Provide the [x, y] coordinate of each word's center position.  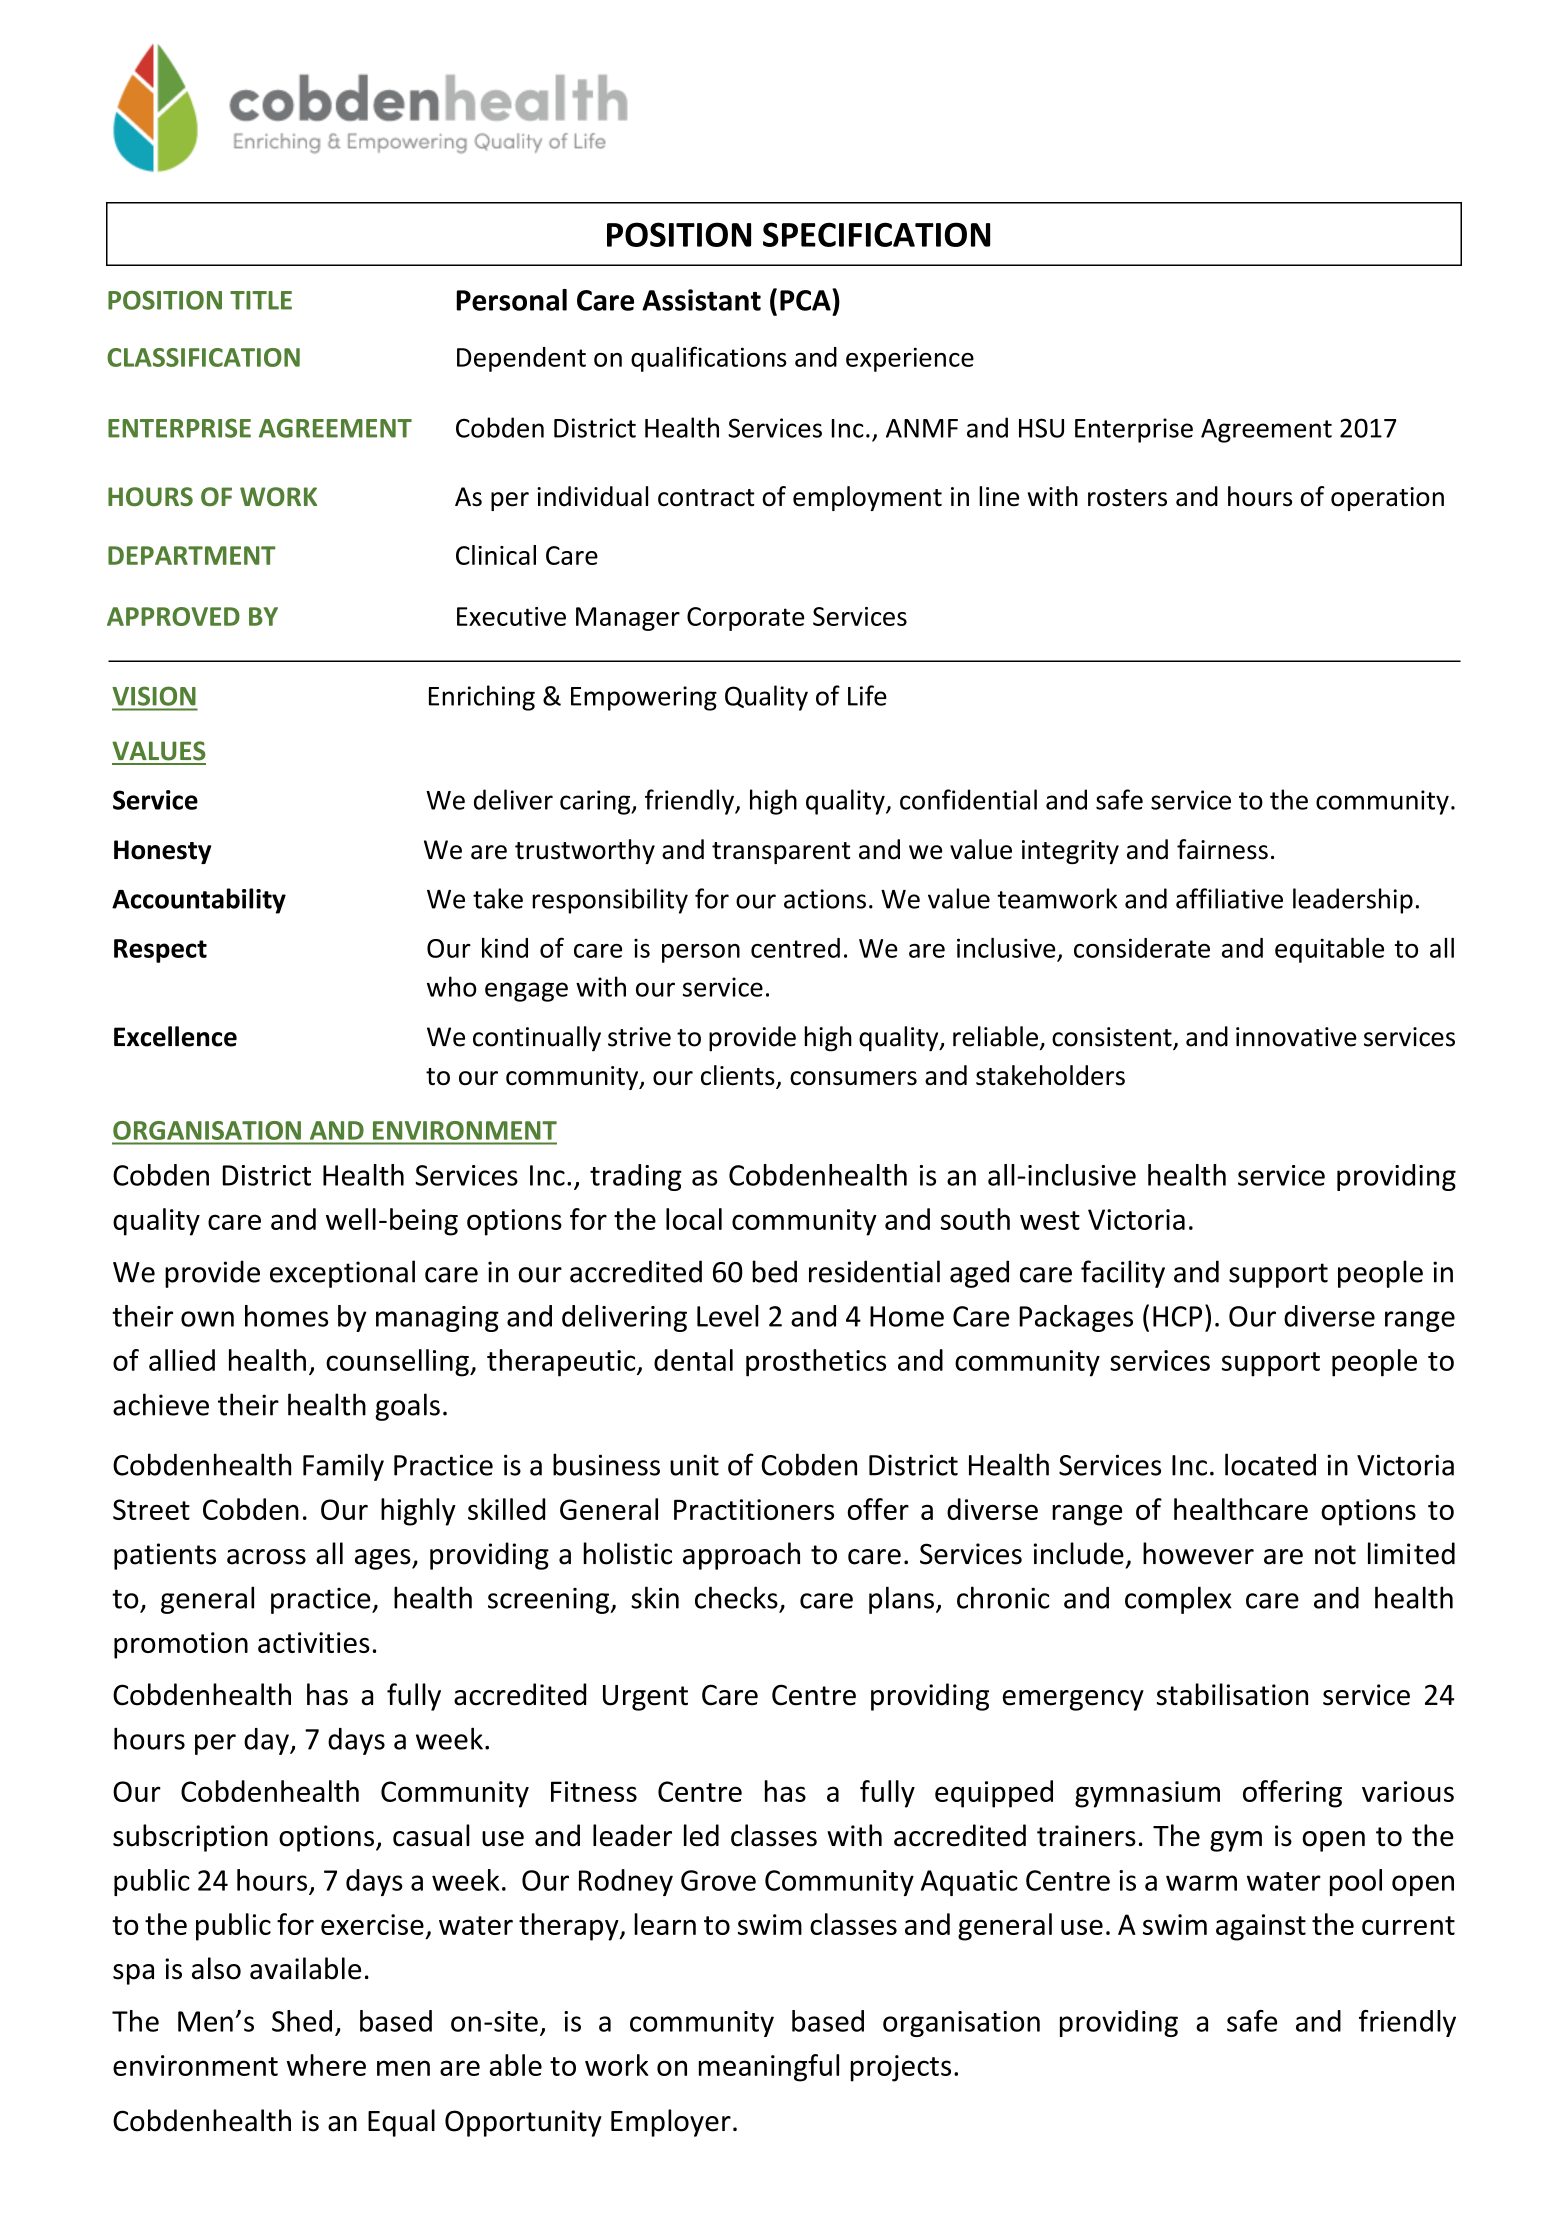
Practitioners [754, 1509]
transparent [781, 853]
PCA [806, 300]
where [326, 2065]
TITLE [261, 300]
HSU [1041, 428]
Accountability [199, 901]
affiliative [1229, 898]
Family [343, 1467]
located [1270, 1464]
